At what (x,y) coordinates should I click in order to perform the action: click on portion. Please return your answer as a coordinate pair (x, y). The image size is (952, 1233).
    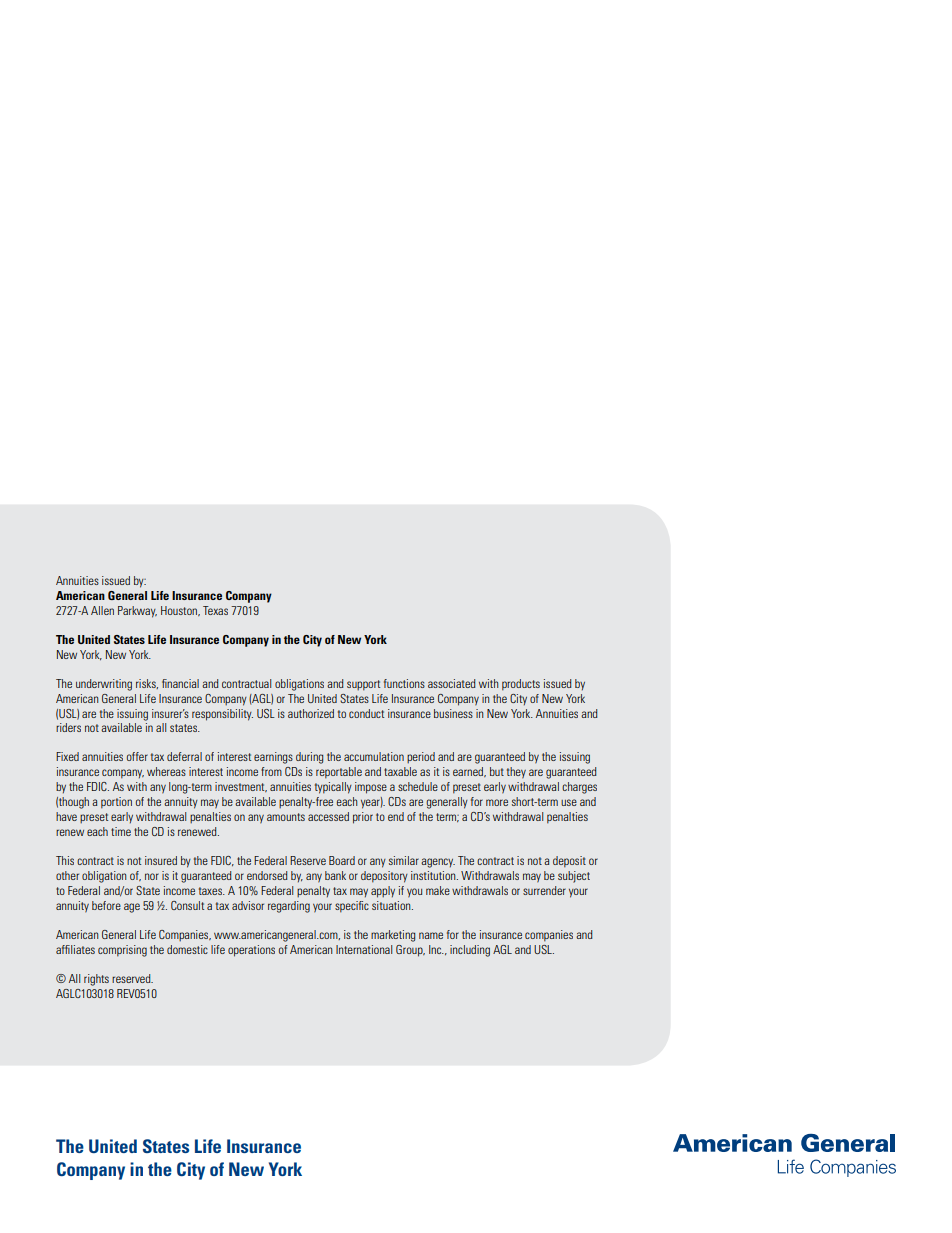
    Looking at the image, I should click on (116, 803).
